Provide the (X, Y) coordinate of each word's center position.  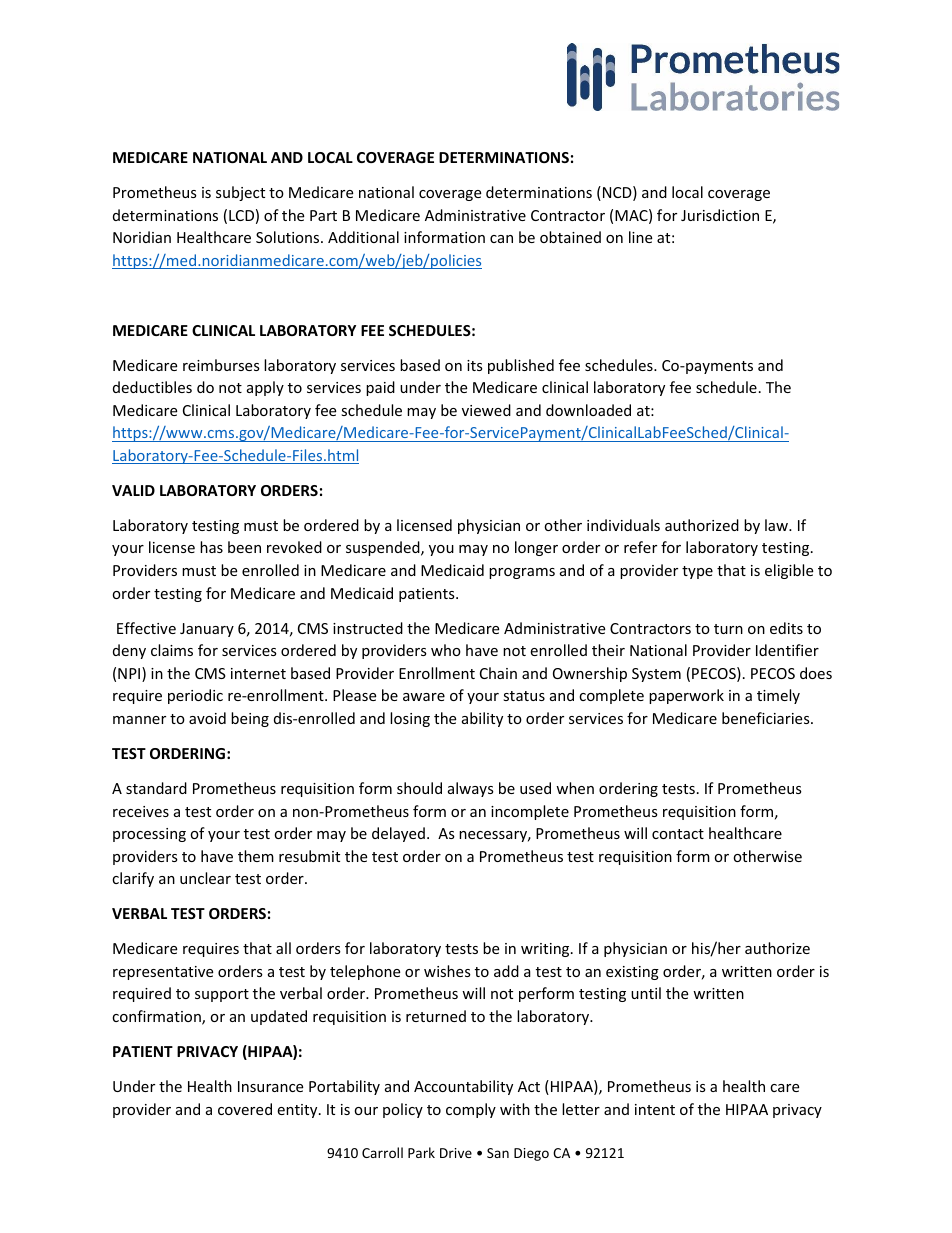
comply (471, 1110)
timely (778, 696)
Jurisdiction (720, 215)
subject (240, 193)
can (501, 239)
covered (245, 1109)
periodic (195, 696)
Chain (498, 673)
